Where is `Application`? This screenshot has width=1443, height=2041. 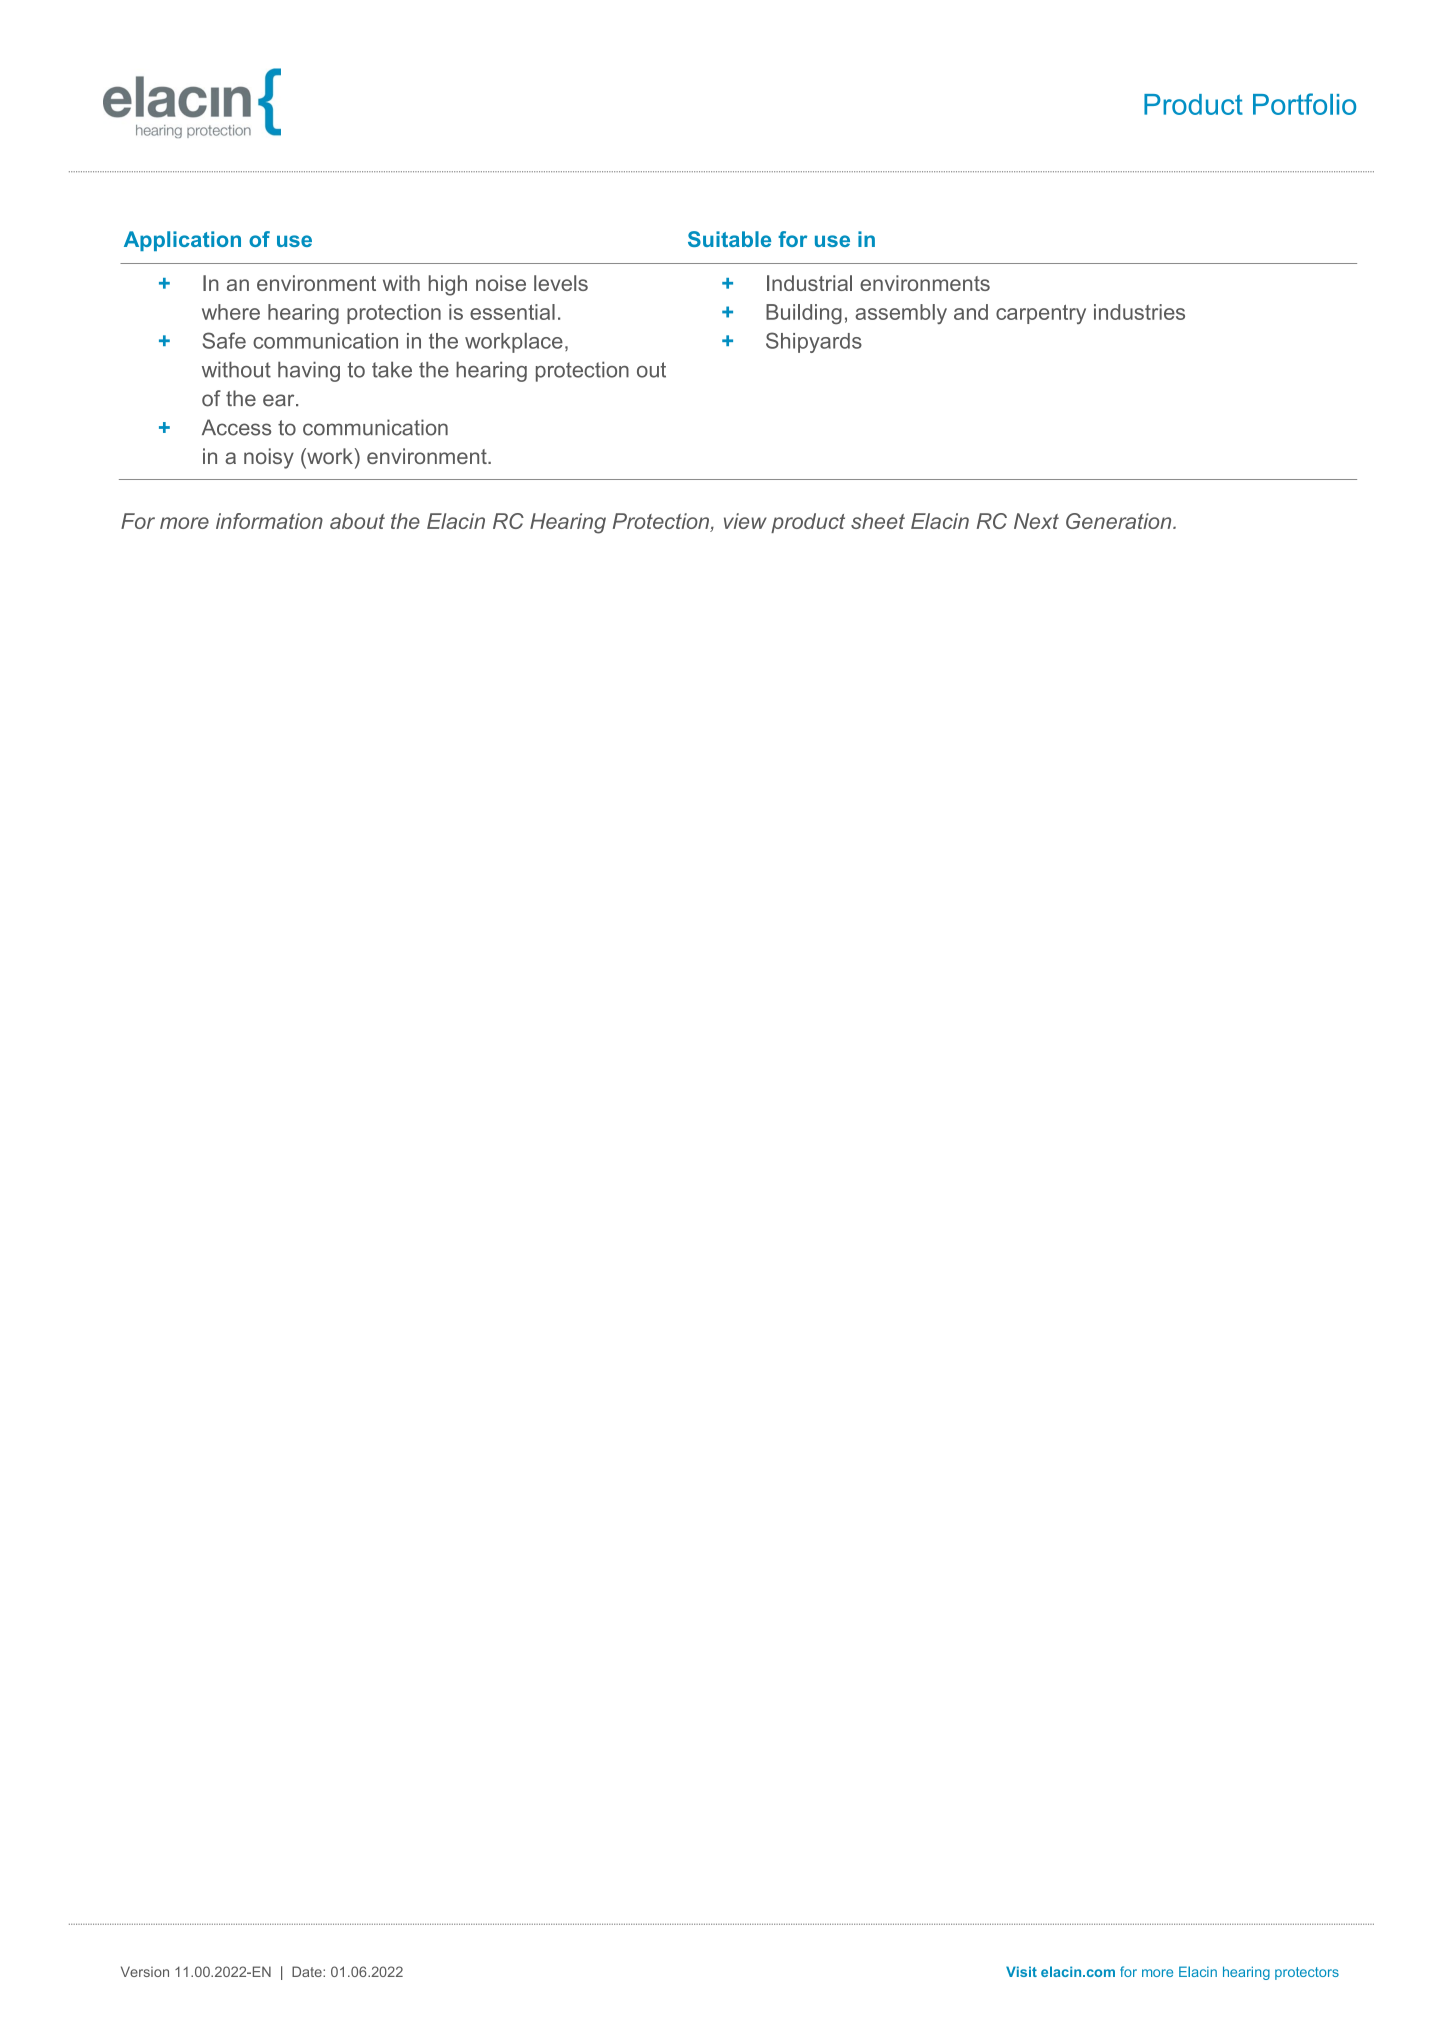 Application is located at coordinates (182, 241).
